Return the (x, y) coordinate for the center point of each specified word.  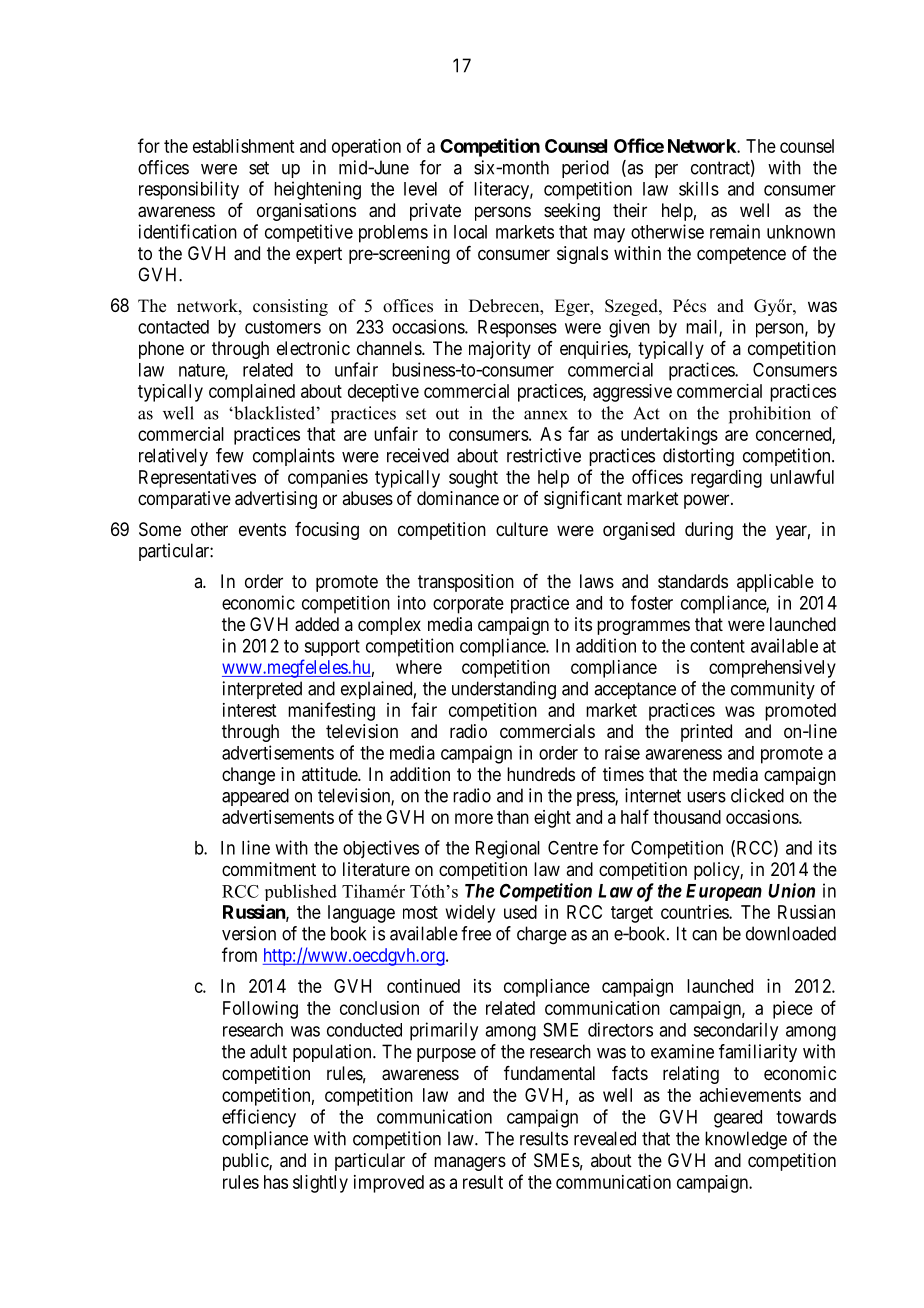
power (708, 501)
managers (470, 1163)
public (246, 1162)
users (706, 797)
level (420, 189)
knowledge (746, 1140)
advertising (276, 500)
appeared (255, 797)
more (474, 818)
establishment (243, 146)
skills (699, 188)
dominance (458, 498)
